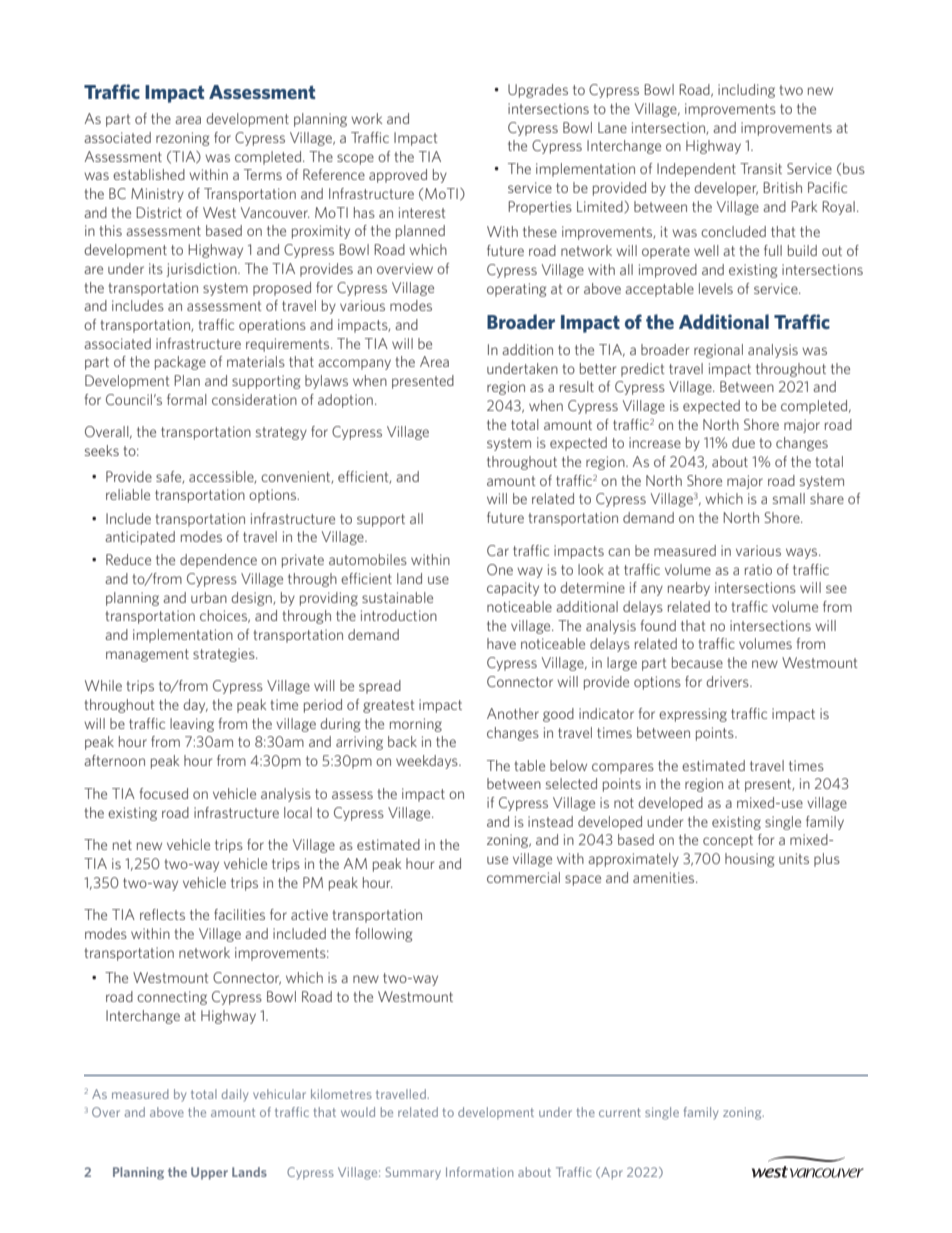  Describe the element at coordinates (746, 91) in the screenshot. I see `including` at that location.
